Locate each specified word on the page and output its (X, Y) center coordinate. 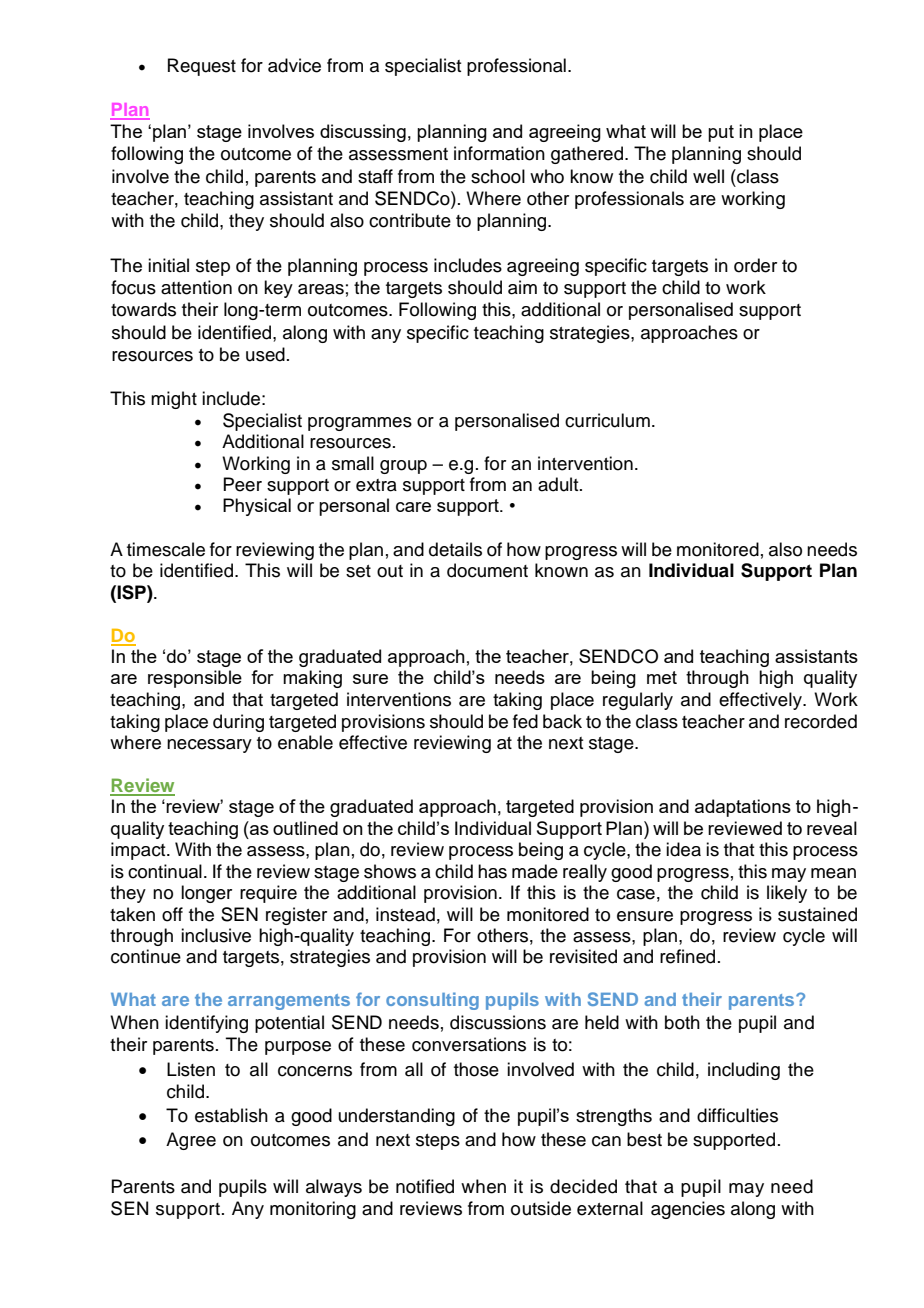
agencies (688, 1210)
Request (202, 67)
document (487, 570)
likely (787, 894)
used (265, 354)
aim (522, 287)
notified (425, 1186)
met (662, 677)
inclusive (216, 935)
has (492, 871)
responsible (195, 679)
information (499, 153)
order (755, 265)
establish (231, 1115)
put (721, 133)
